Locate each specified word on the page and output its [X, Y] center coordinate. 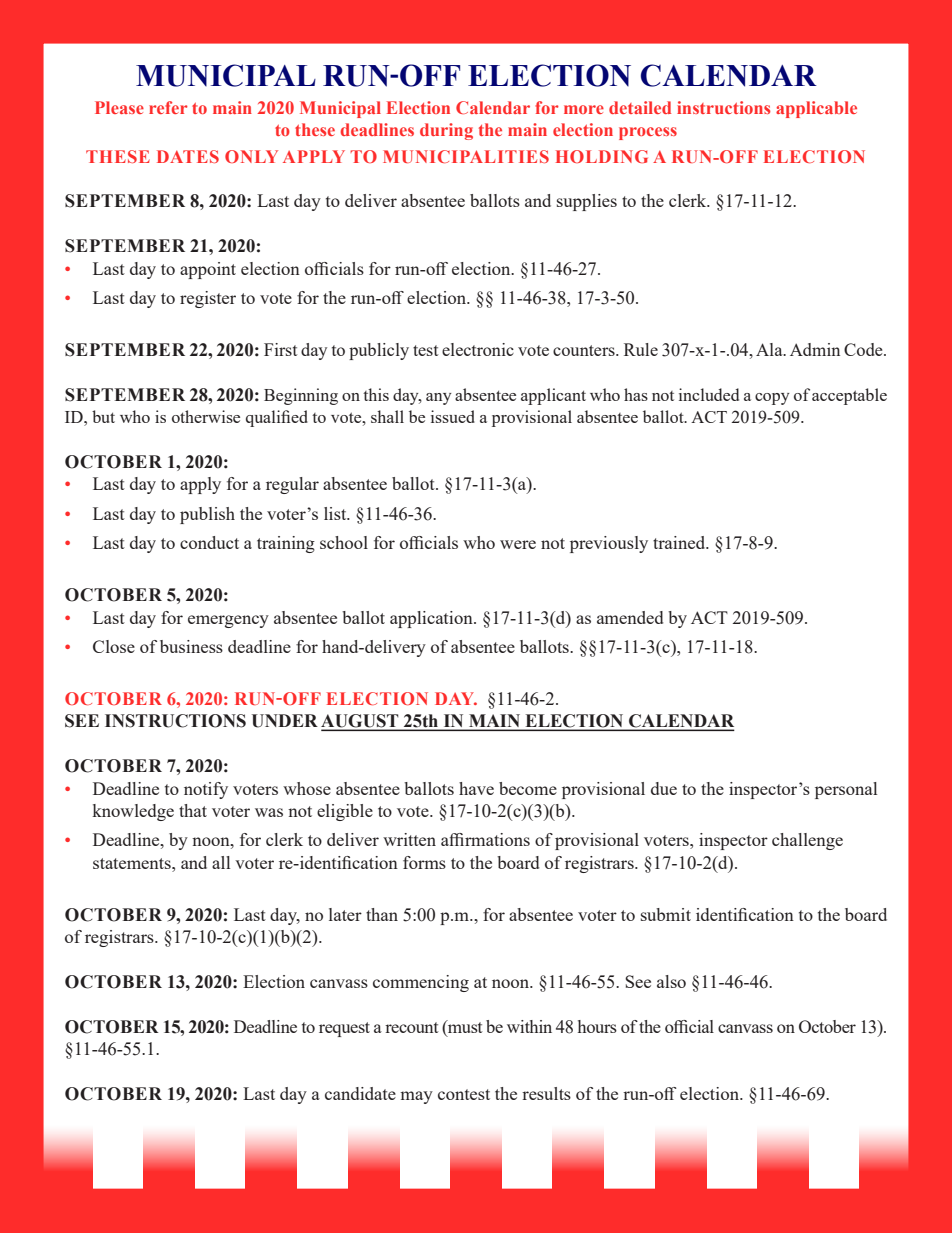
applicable [816, 109]
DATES [188, 156]
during [446, 131]
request [344, 1029]
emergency [228, 621]
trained [680, 542]
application [432, 619]
